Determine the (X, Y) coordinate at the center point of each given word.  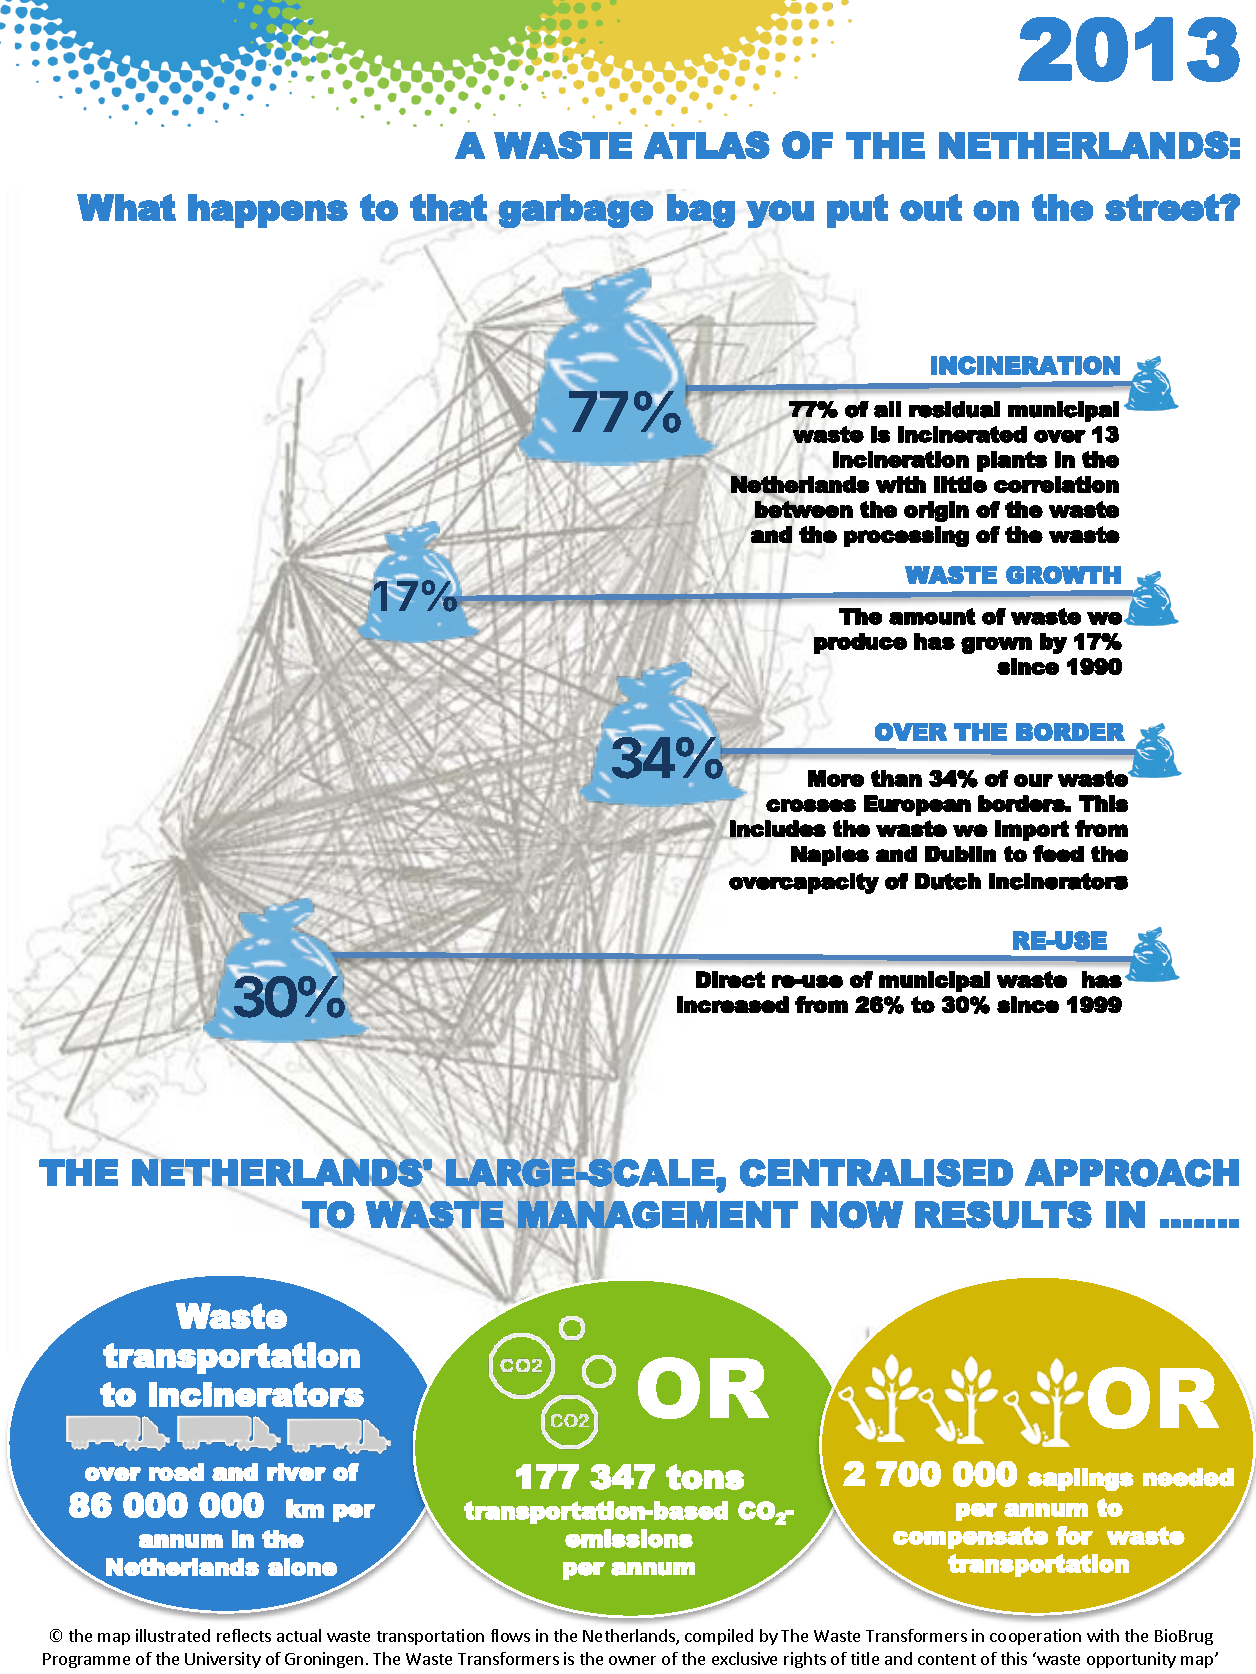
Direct (730, 979)
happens (268, 211)
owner (632, 1660)
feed (1058, 853)
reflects (244, 1635)
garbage (575, 211)
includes (777, 829)
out (931, 207)
